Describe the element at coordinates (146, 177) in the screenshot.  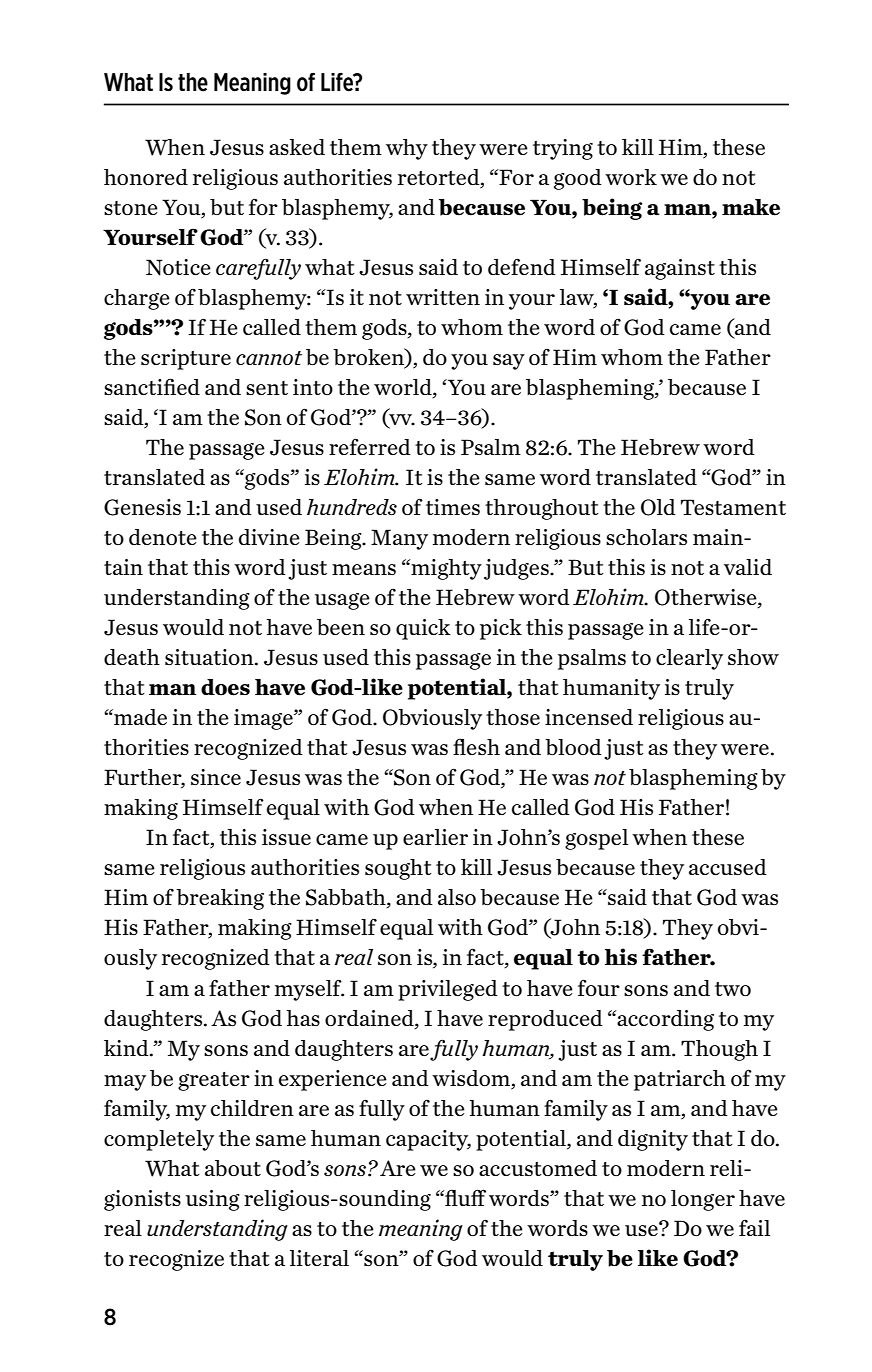
I see `honored` at that location.
